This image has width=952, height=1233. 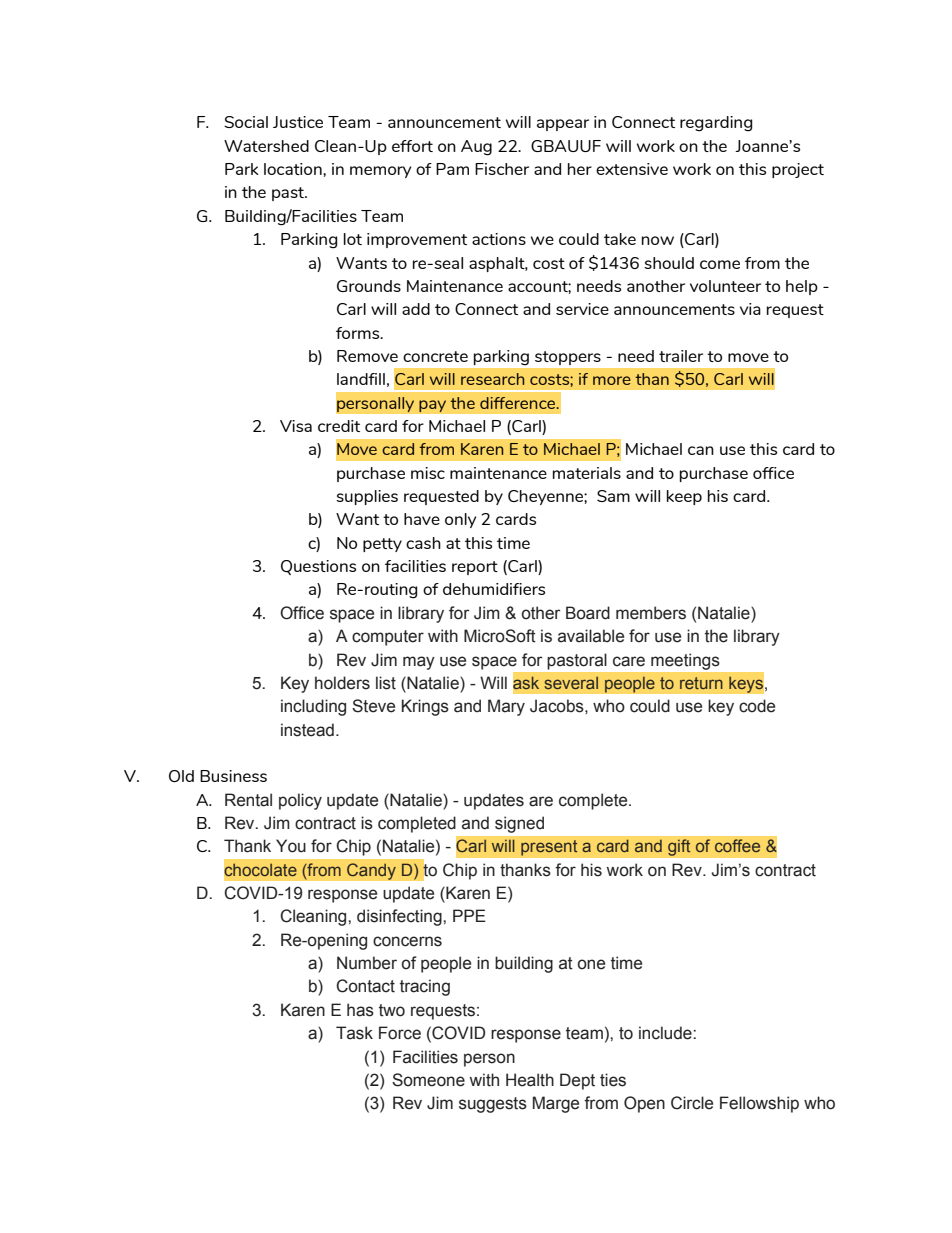 I want to click on via, so click(x=750, y=309).
